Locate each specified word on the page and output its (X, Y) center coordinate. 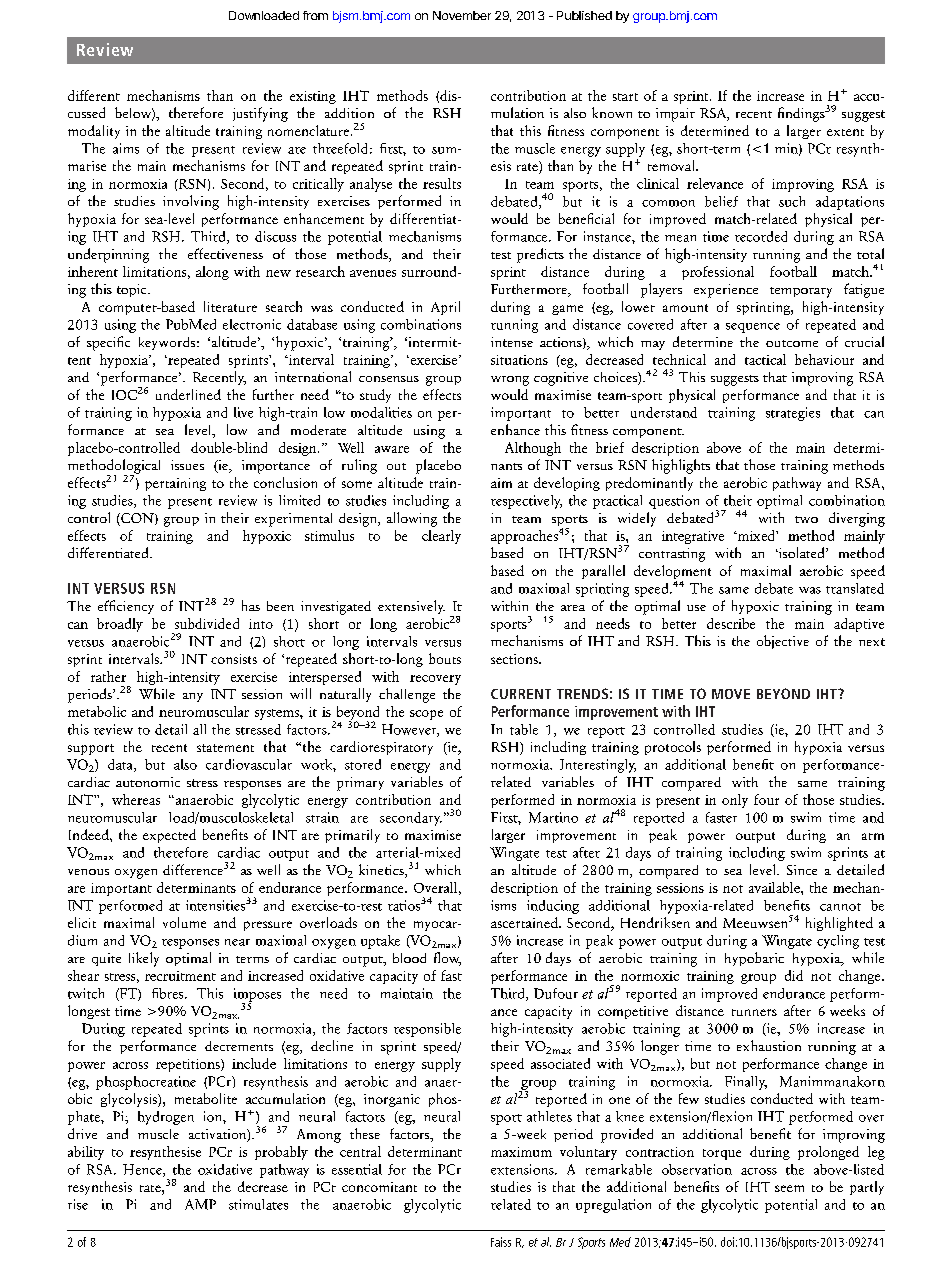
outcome (792, 343)
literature (230, 306)
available (775, 887)
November (462, 15)
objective (783, 642)
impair (675, 115)
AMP (200, 1204)
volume (184, 922)
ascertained (525, 922)
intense (512, 342)
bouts (445, 658)
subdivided (207, 623)
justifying (260, 114)
